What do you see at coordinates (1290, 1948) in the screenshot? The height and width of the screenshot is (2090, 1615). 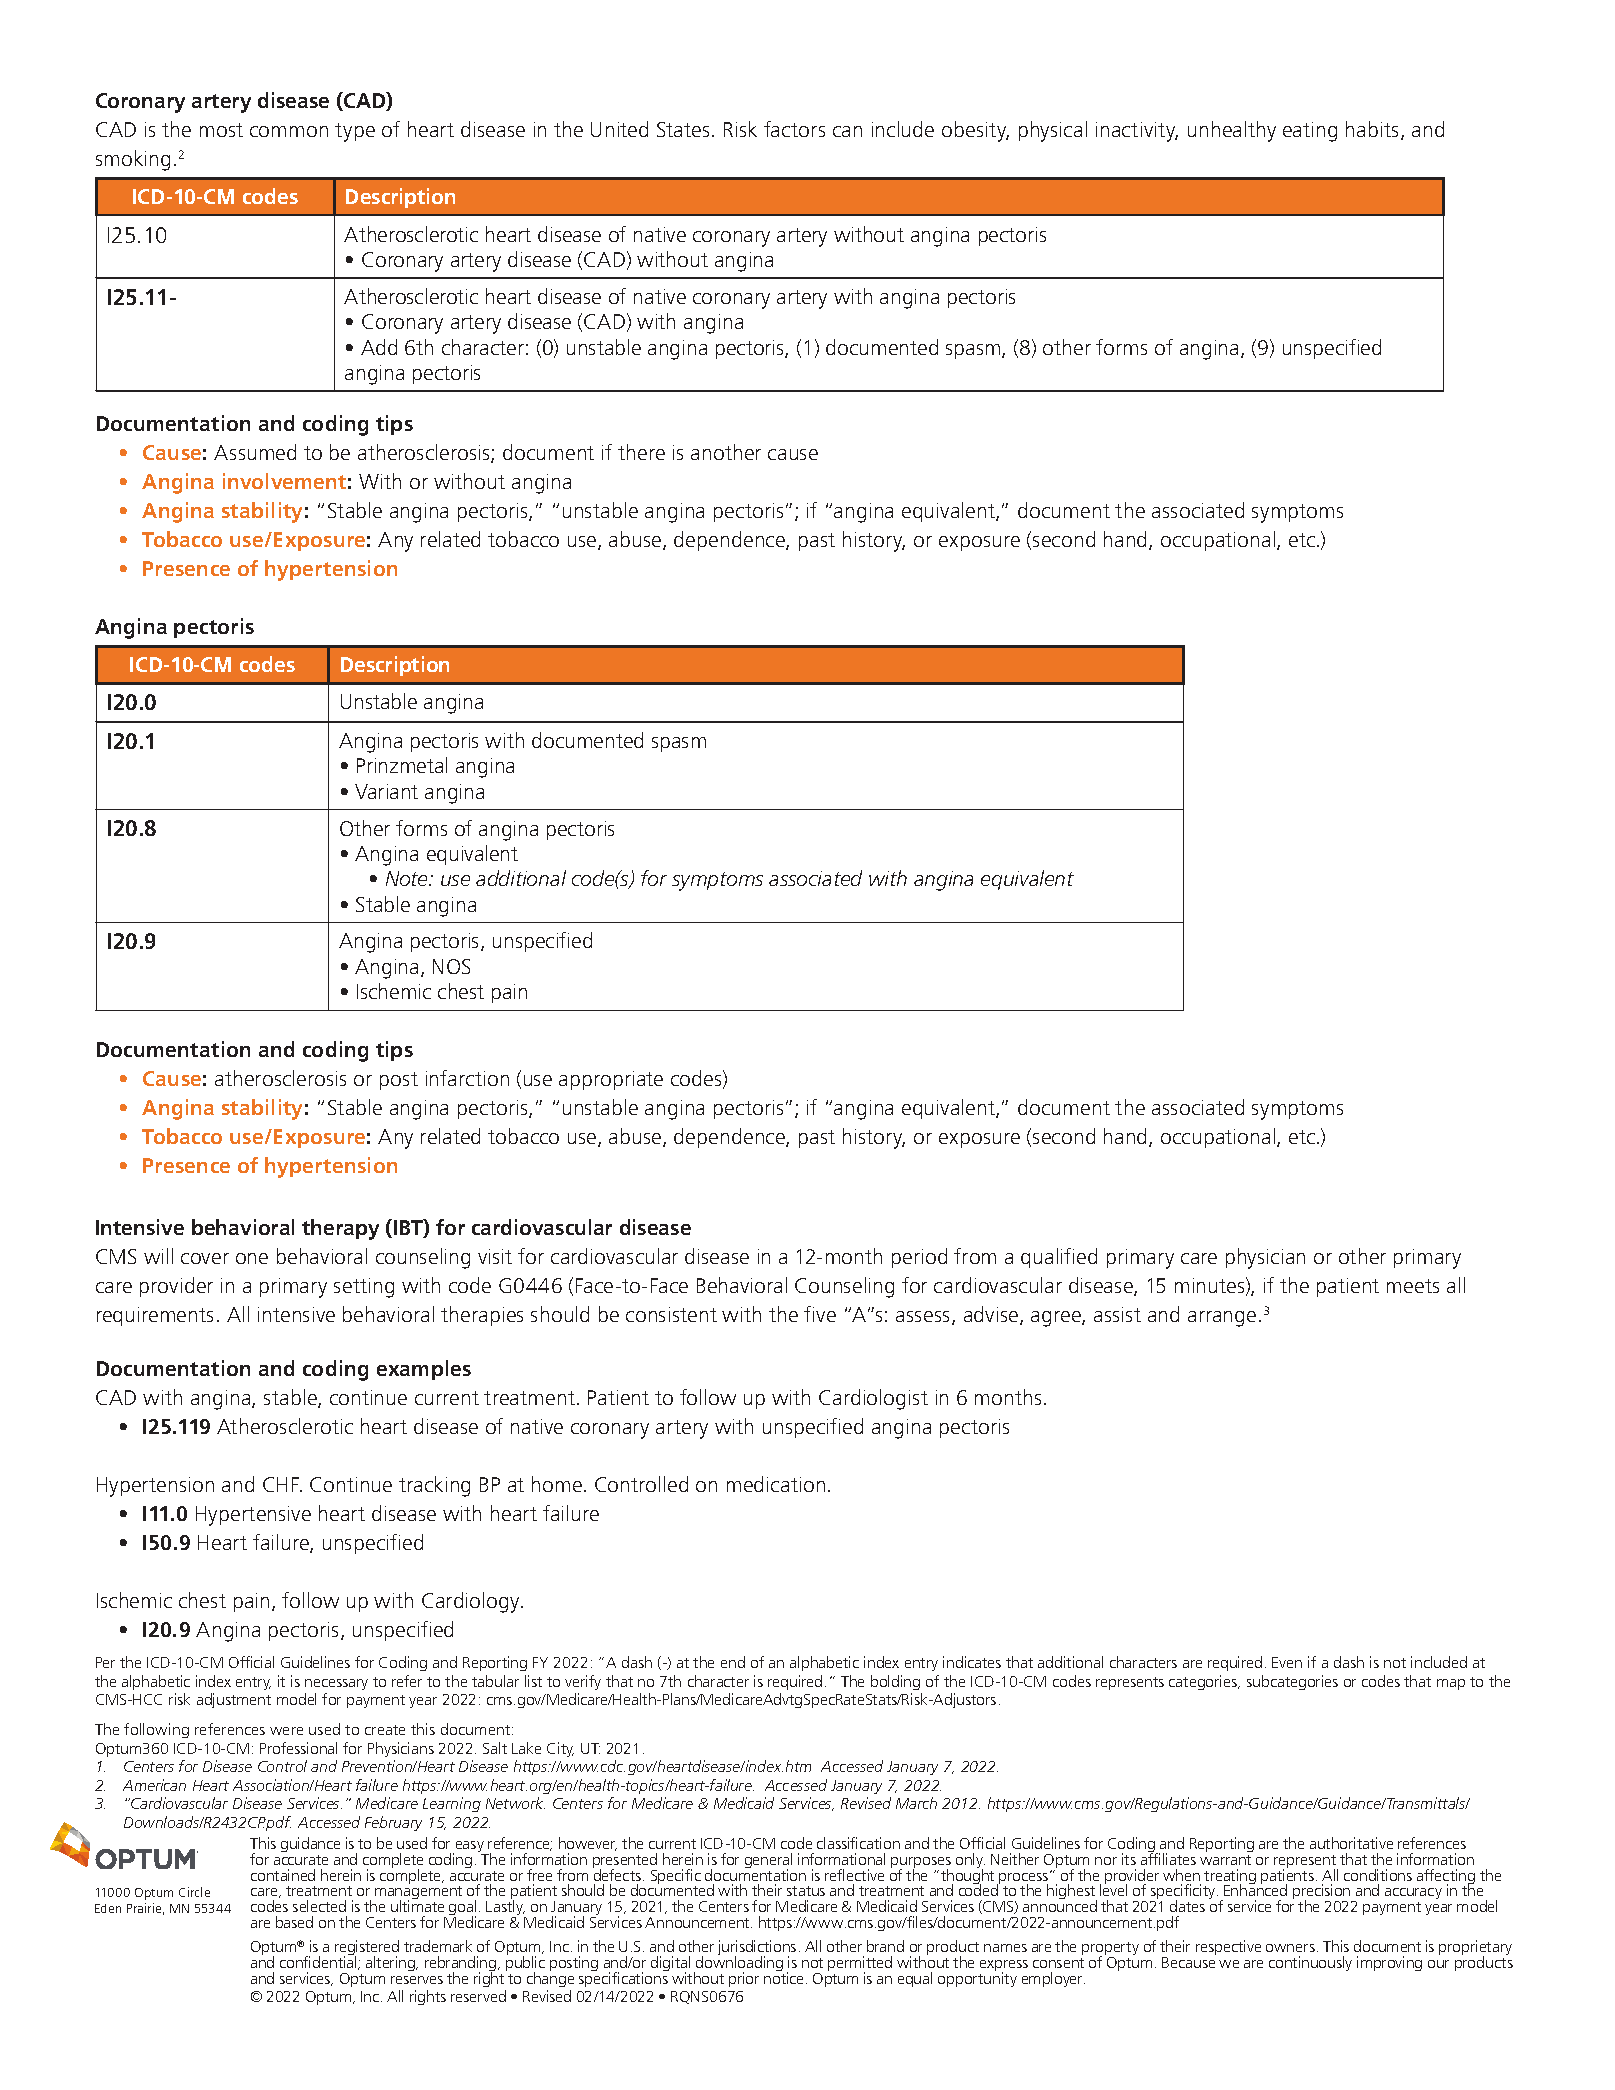 I see `owners` at bounding box center [1290, 1948].
